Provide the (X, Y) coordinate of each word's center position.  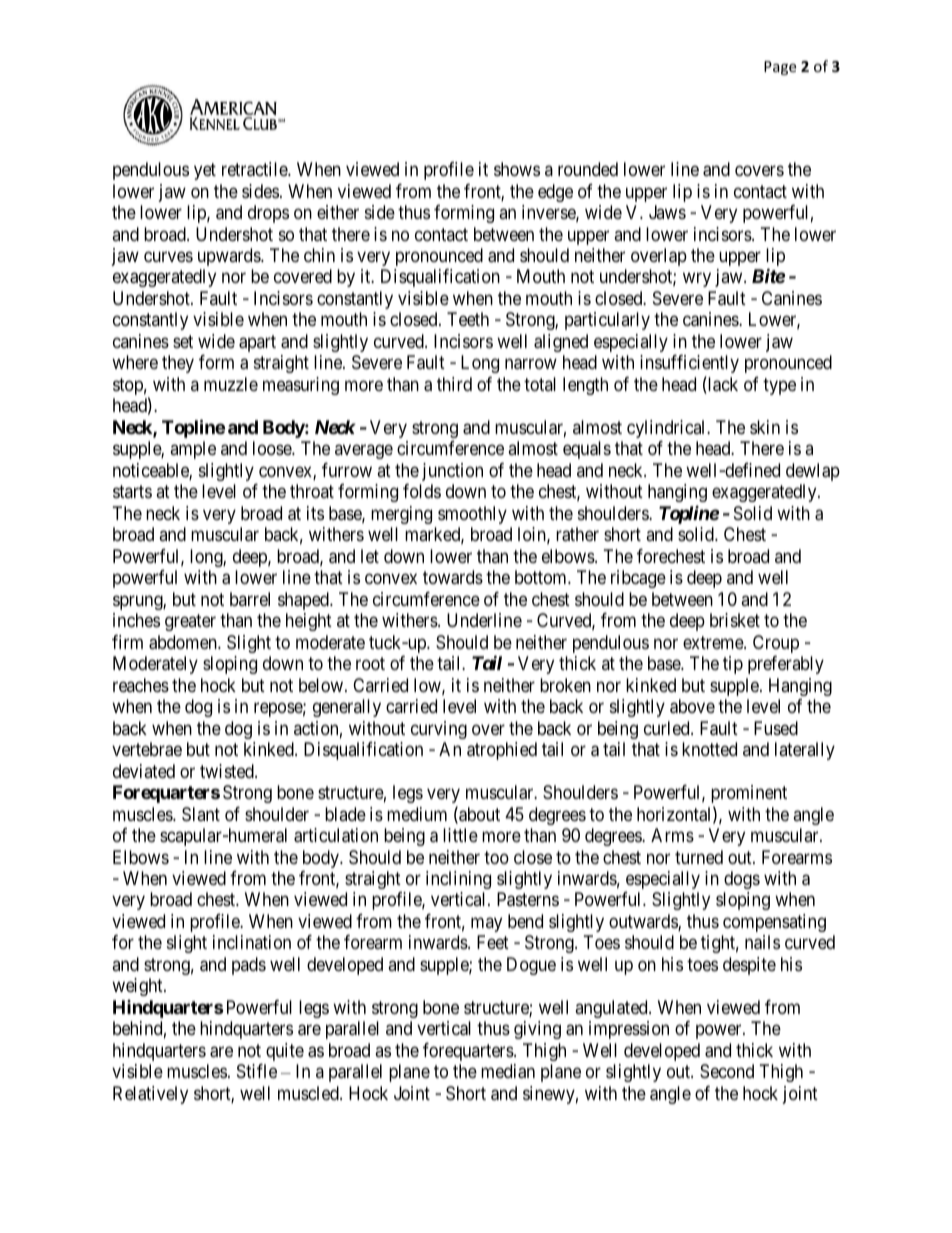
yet (205, 171)
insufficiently (689, 366)
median (508, 1071)
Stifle (257, 1071)
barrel (250, 599)
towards (453, 577)
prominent (749, 794)
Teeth (468, 319)
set (183, 341)
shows (517, 169)
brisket (735, 620)
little (460, 835)
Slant (201, 814)
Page (780, 68)
